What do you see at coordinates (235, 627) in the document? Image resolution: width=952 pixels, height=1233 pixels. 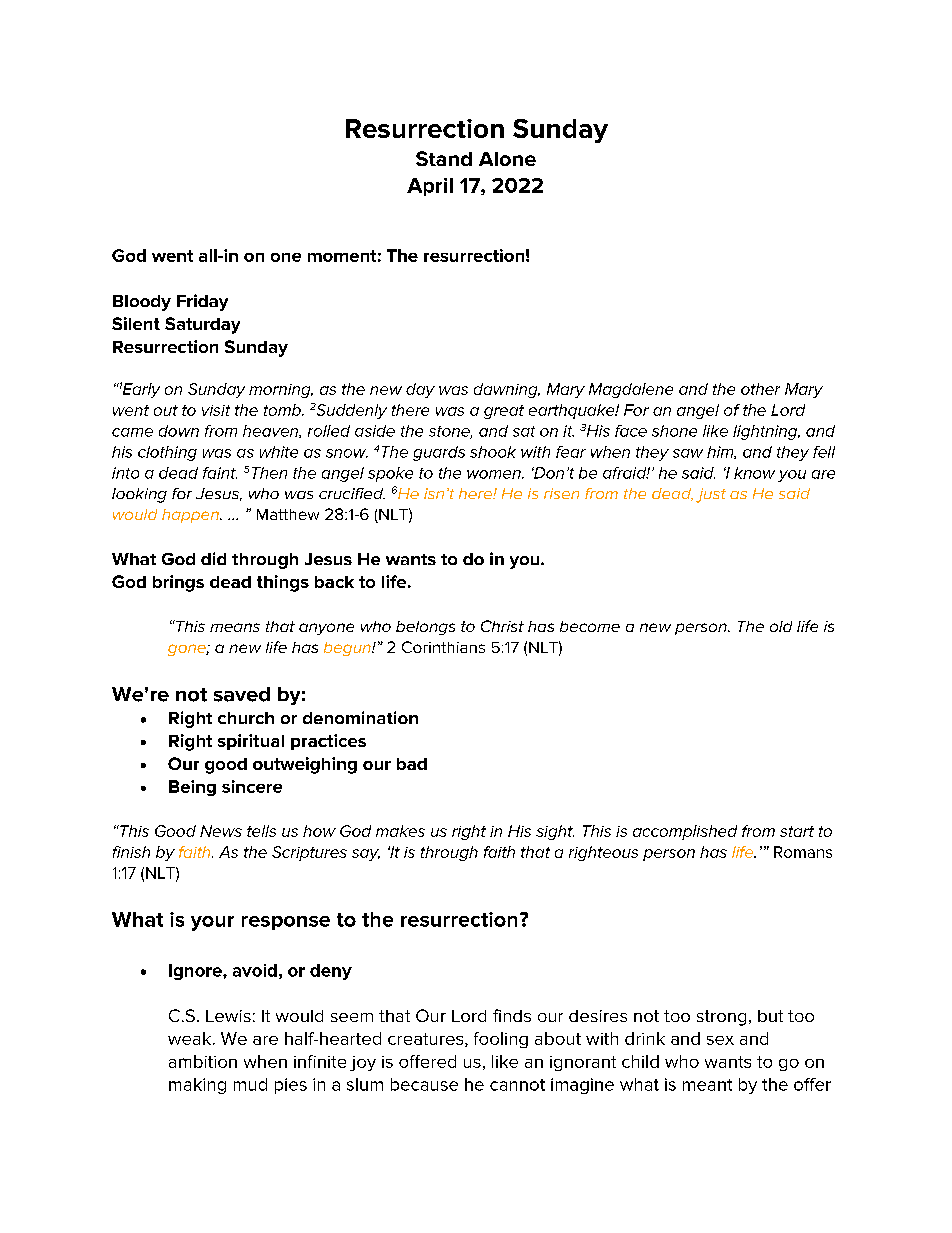 I see `means` at bounding box center [235, 627].
